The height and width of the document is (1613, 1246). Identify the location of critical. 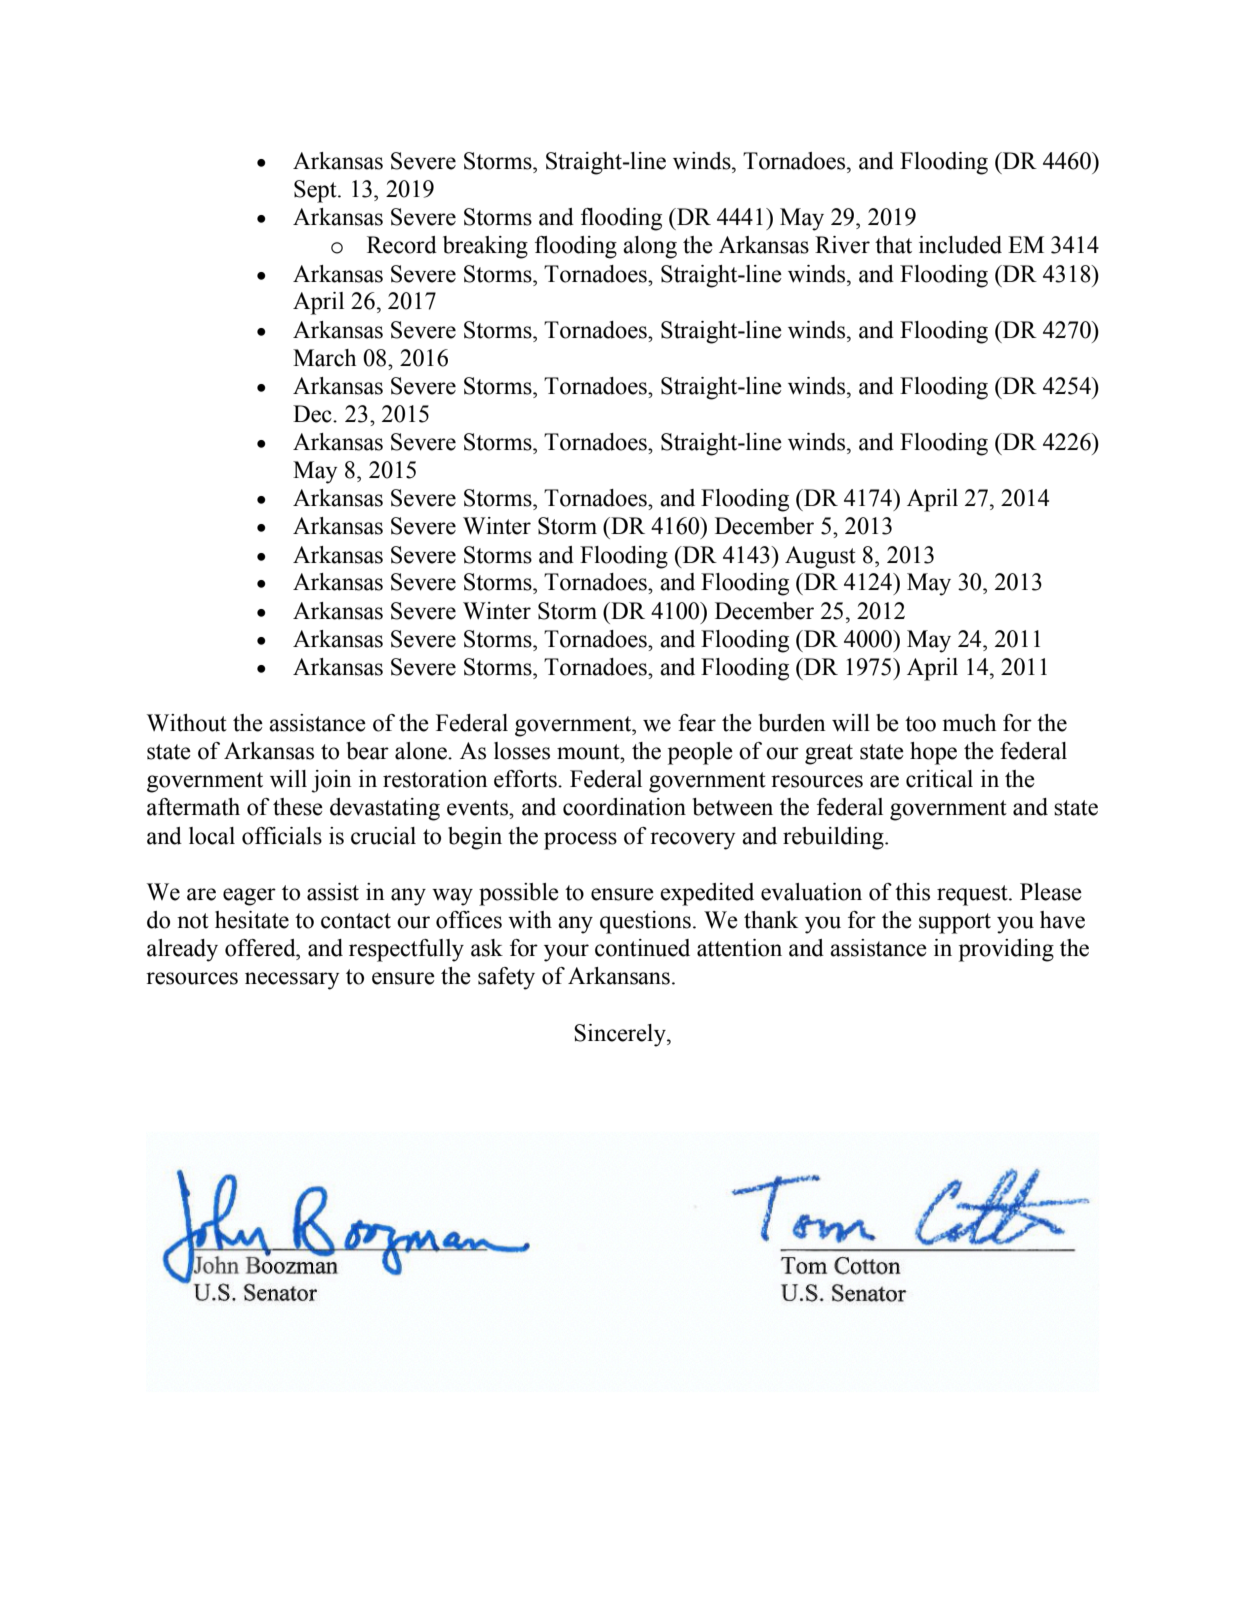
(939, 779).
